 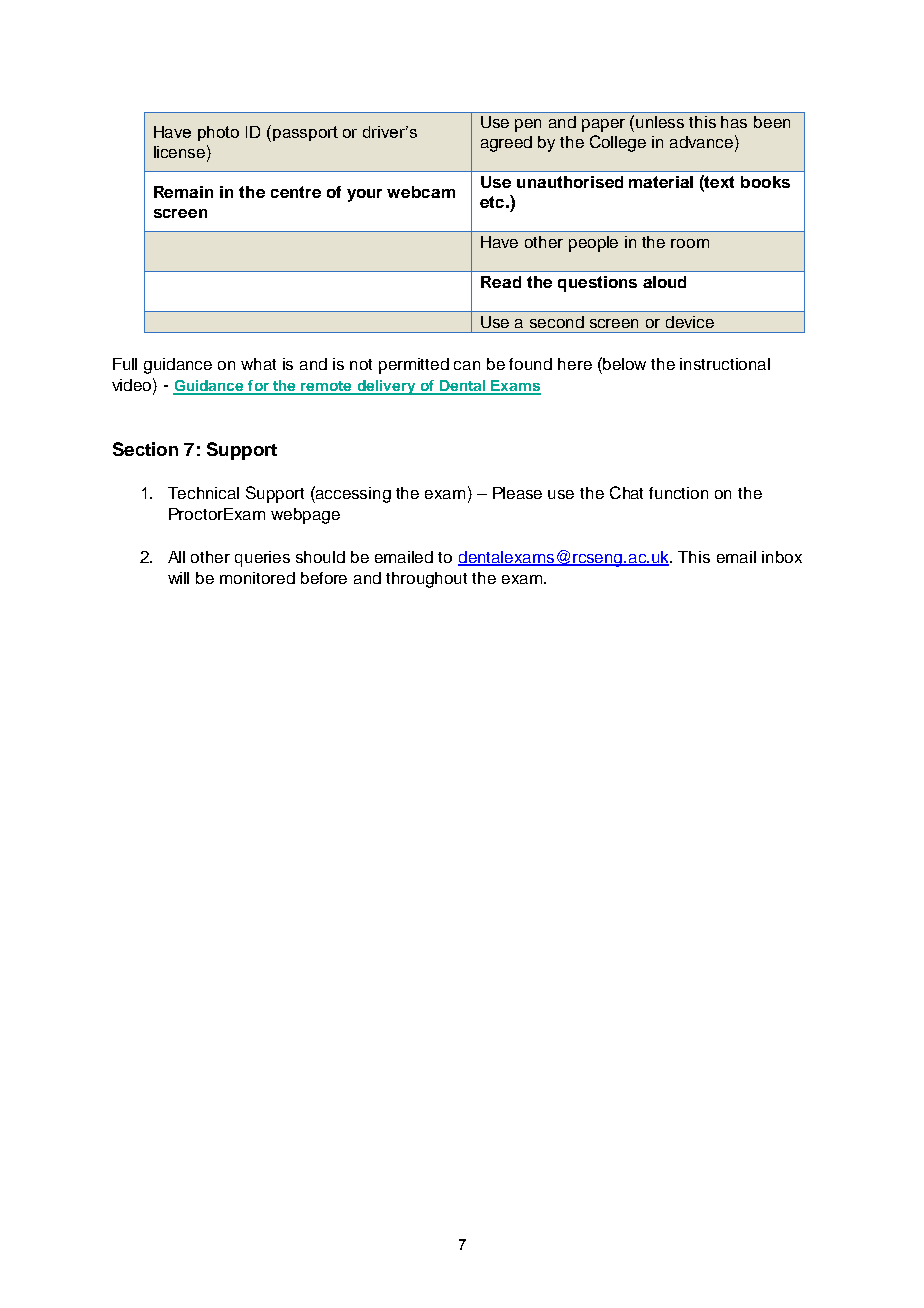 I want to click on agreed, so click(x=506, y=144).
